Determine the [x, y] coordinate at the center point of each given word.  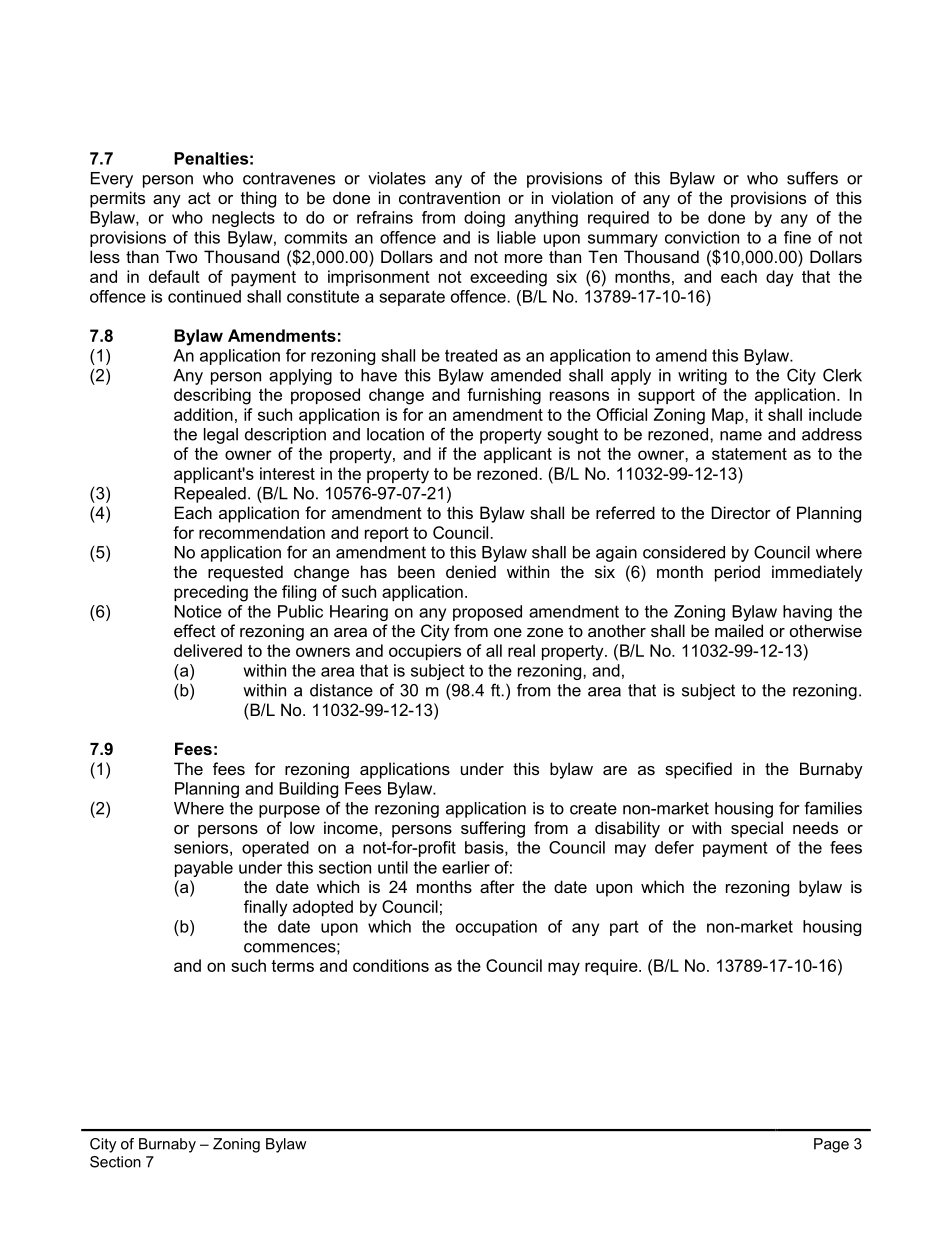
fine [797, 237]
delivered [208, 650]
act [199, 198]
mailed [739, 630]
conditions [391, 965]
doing [484, 219]
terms [292, 966]
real [521, 650]
